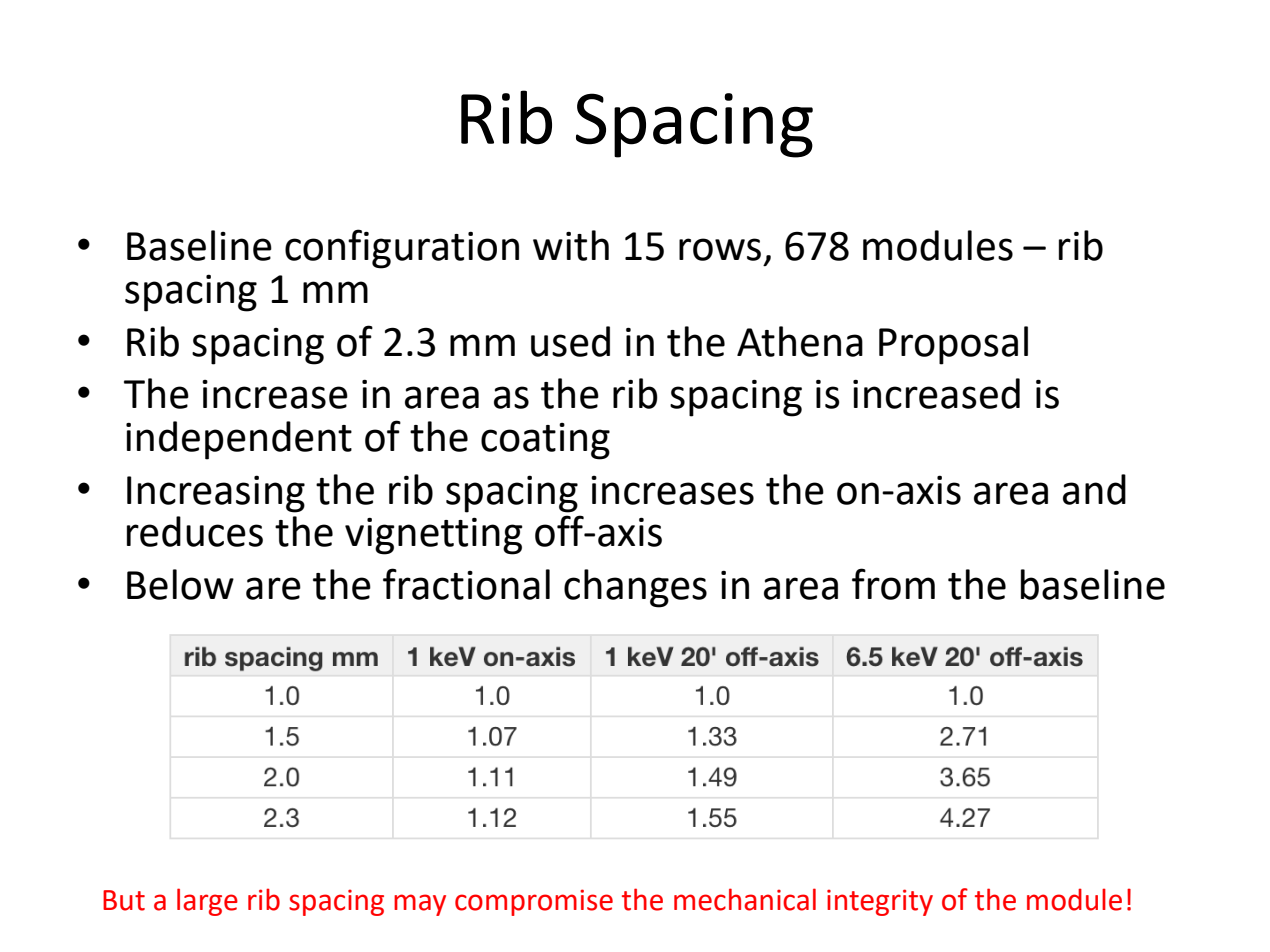  Describe the element at coordinates (534, 902) in the document. I see `compromise` at that location.
